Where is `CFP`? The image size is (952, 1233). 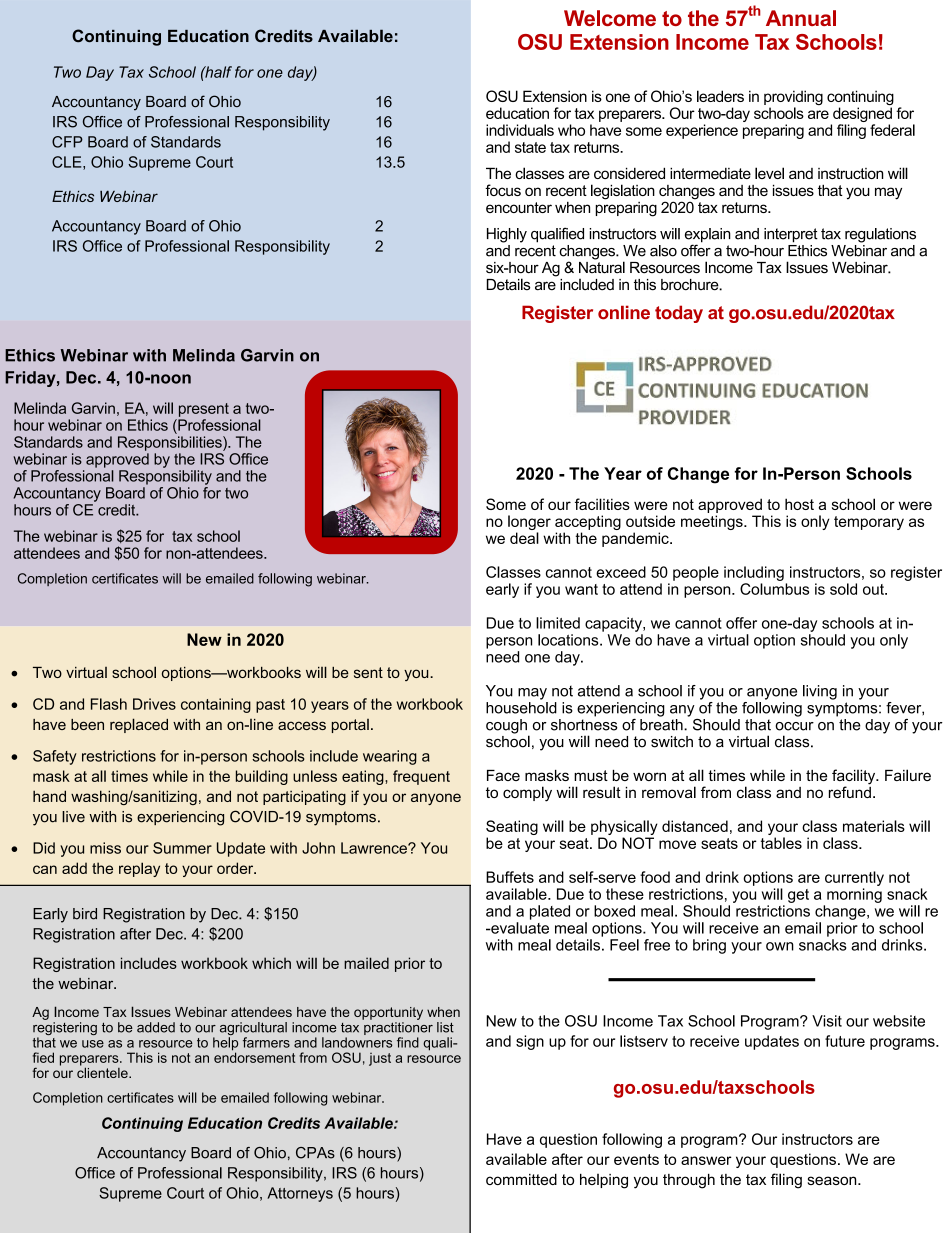 CFP is located at coordinates (67, 142).
